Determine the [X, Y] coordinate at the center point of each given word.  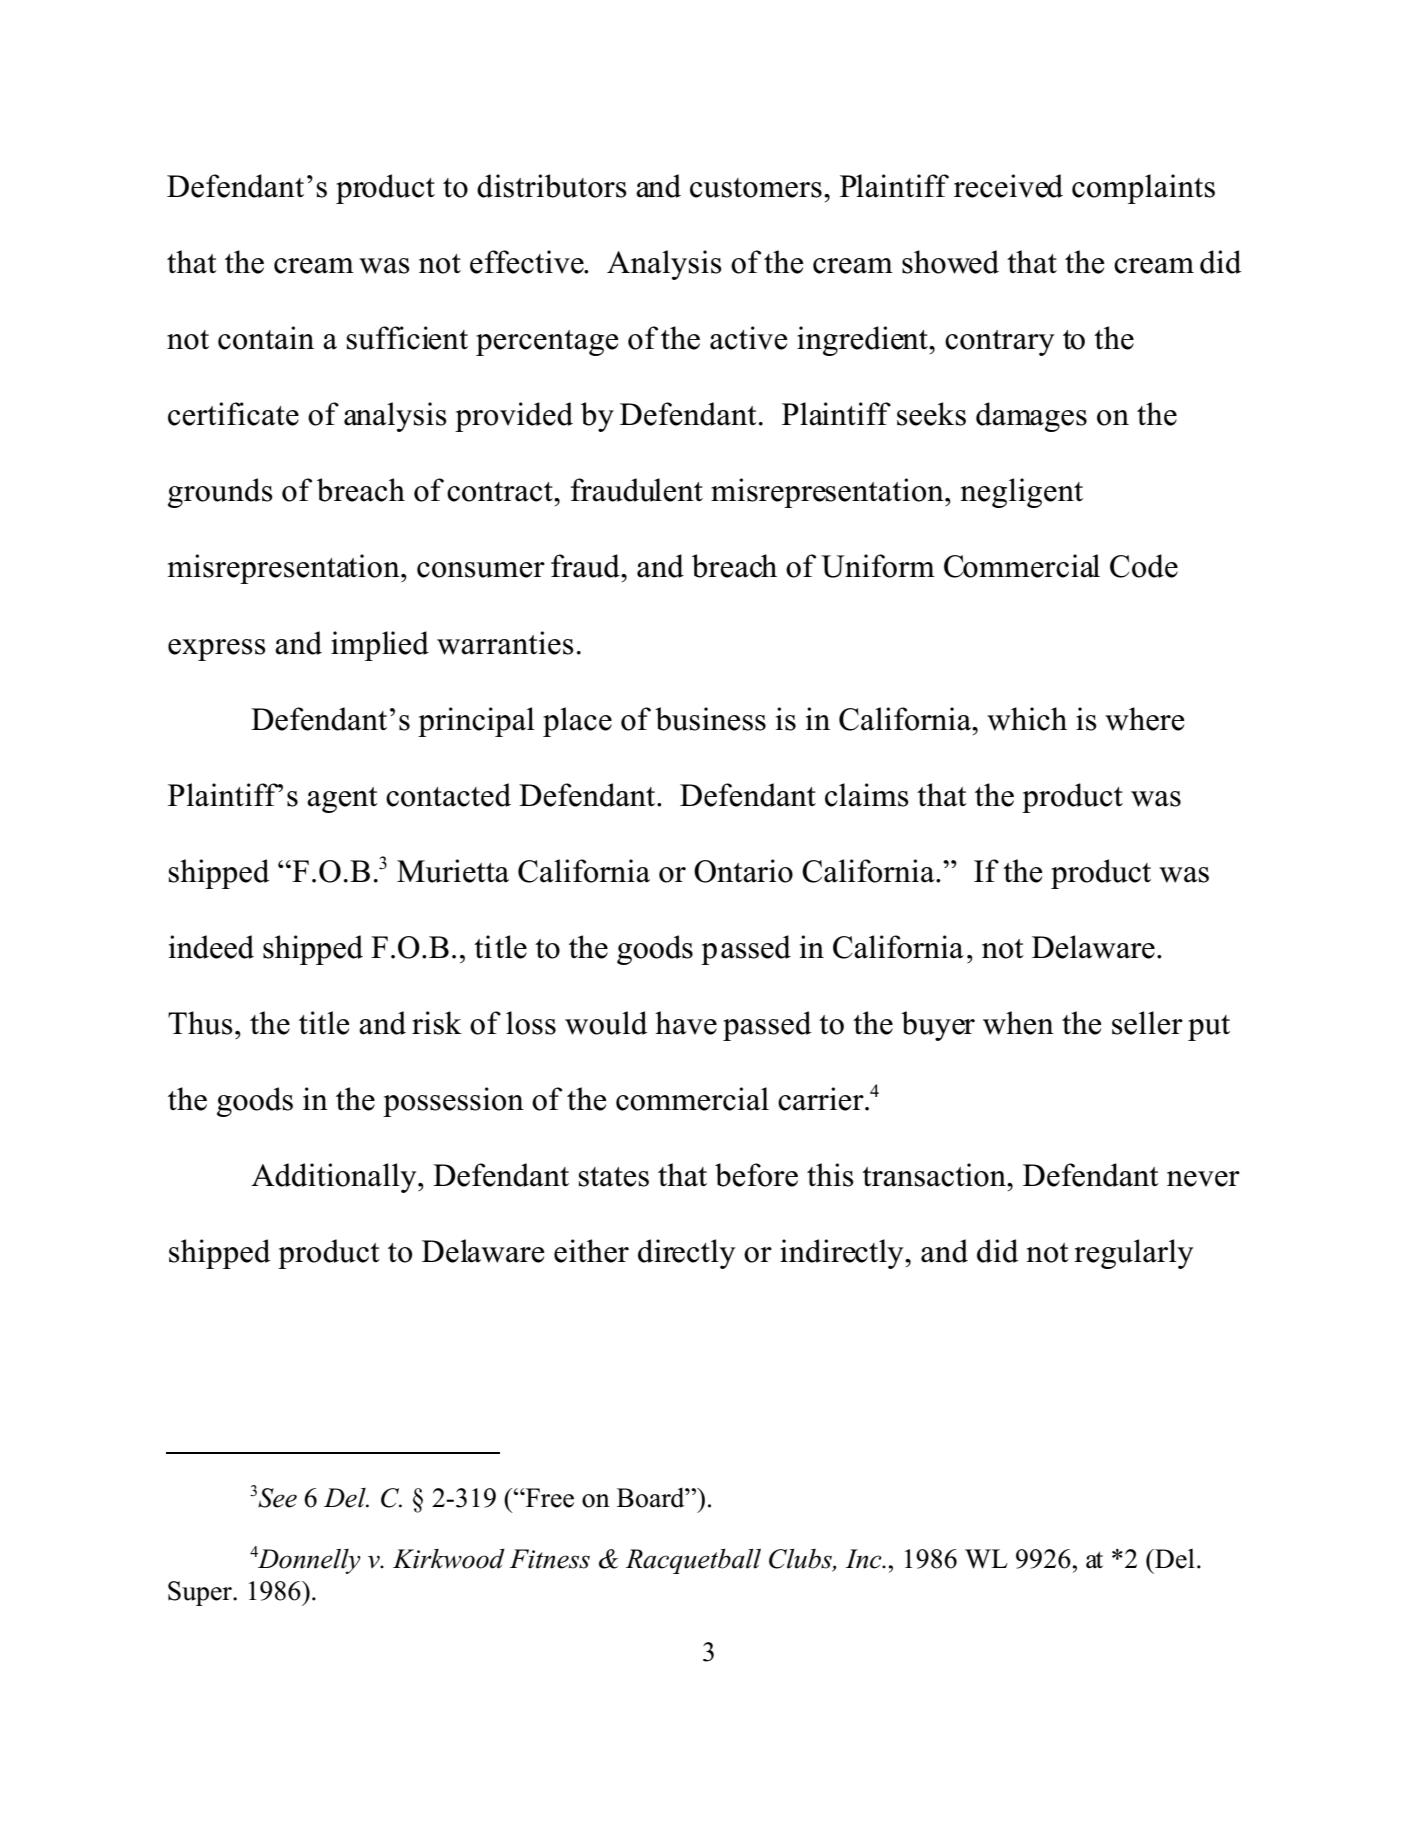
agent [342, 800]
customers [756, 188]
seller [1147, 1023]
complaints [1143, 189]
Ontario [743, 871]
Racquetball [693, 1561]
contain [266, 338]
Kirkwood [449, 1559]
